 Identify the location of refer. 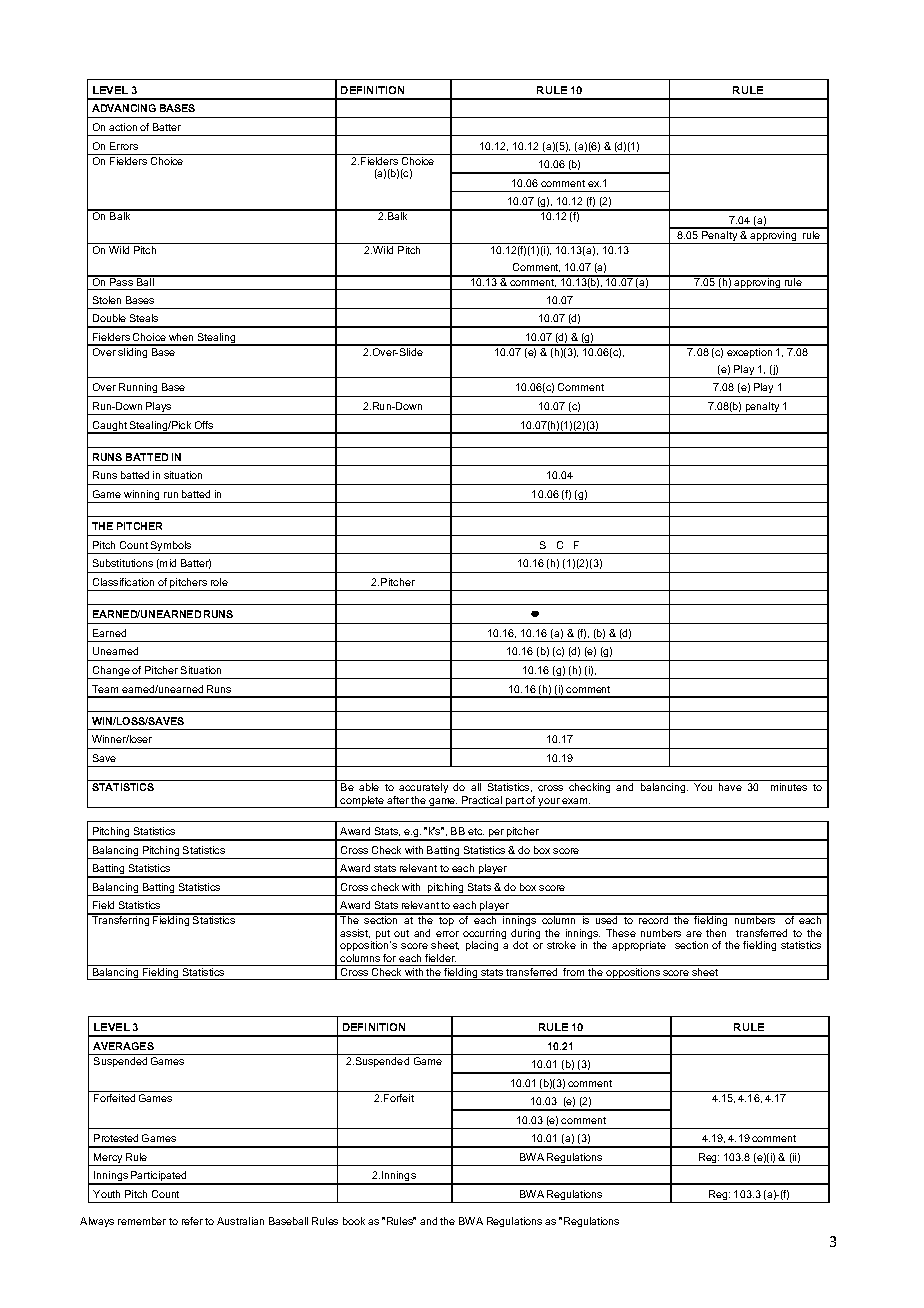
(192, 1221).
